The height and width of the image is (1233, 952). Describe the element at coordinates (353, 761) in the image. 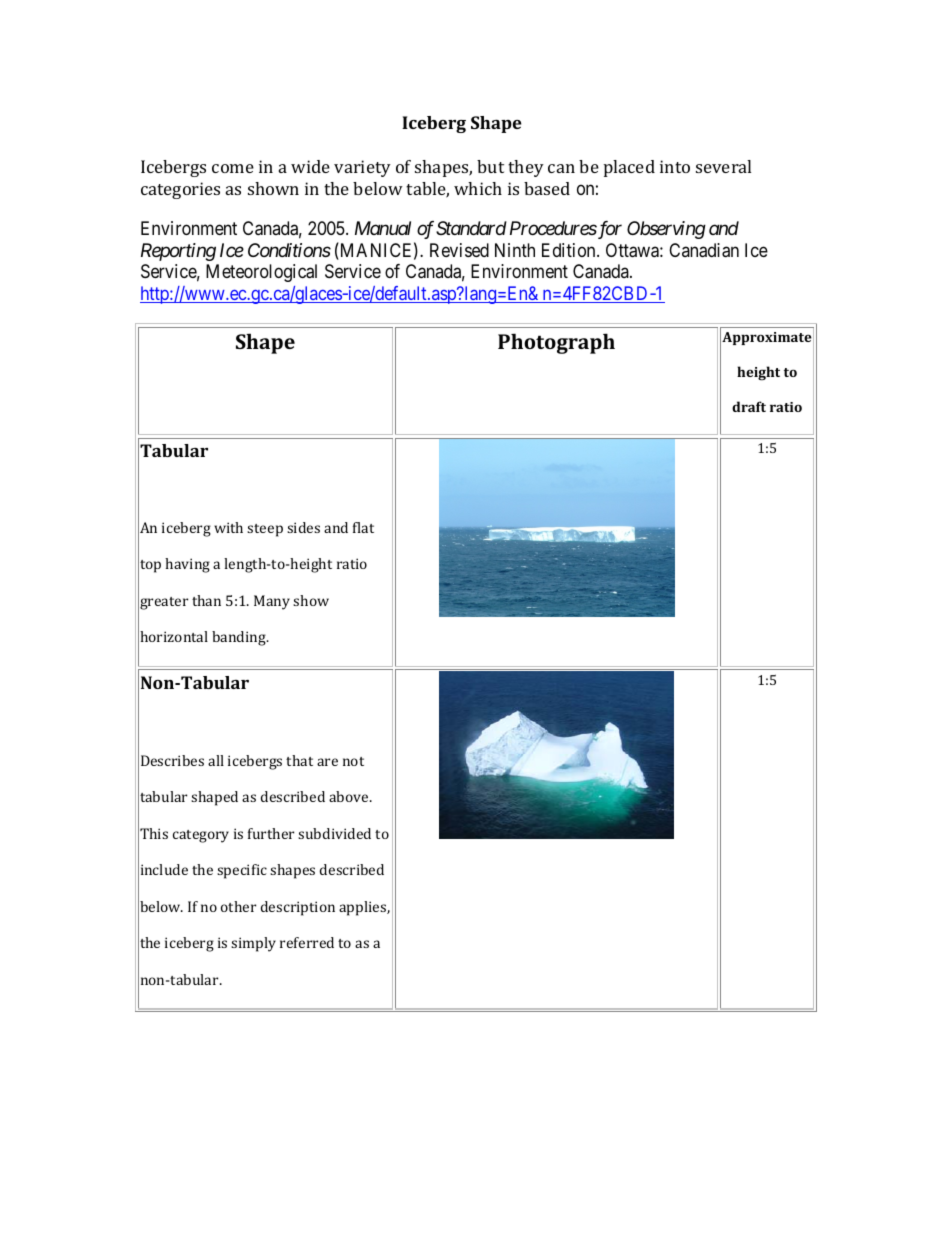

I see `not` at that location.
